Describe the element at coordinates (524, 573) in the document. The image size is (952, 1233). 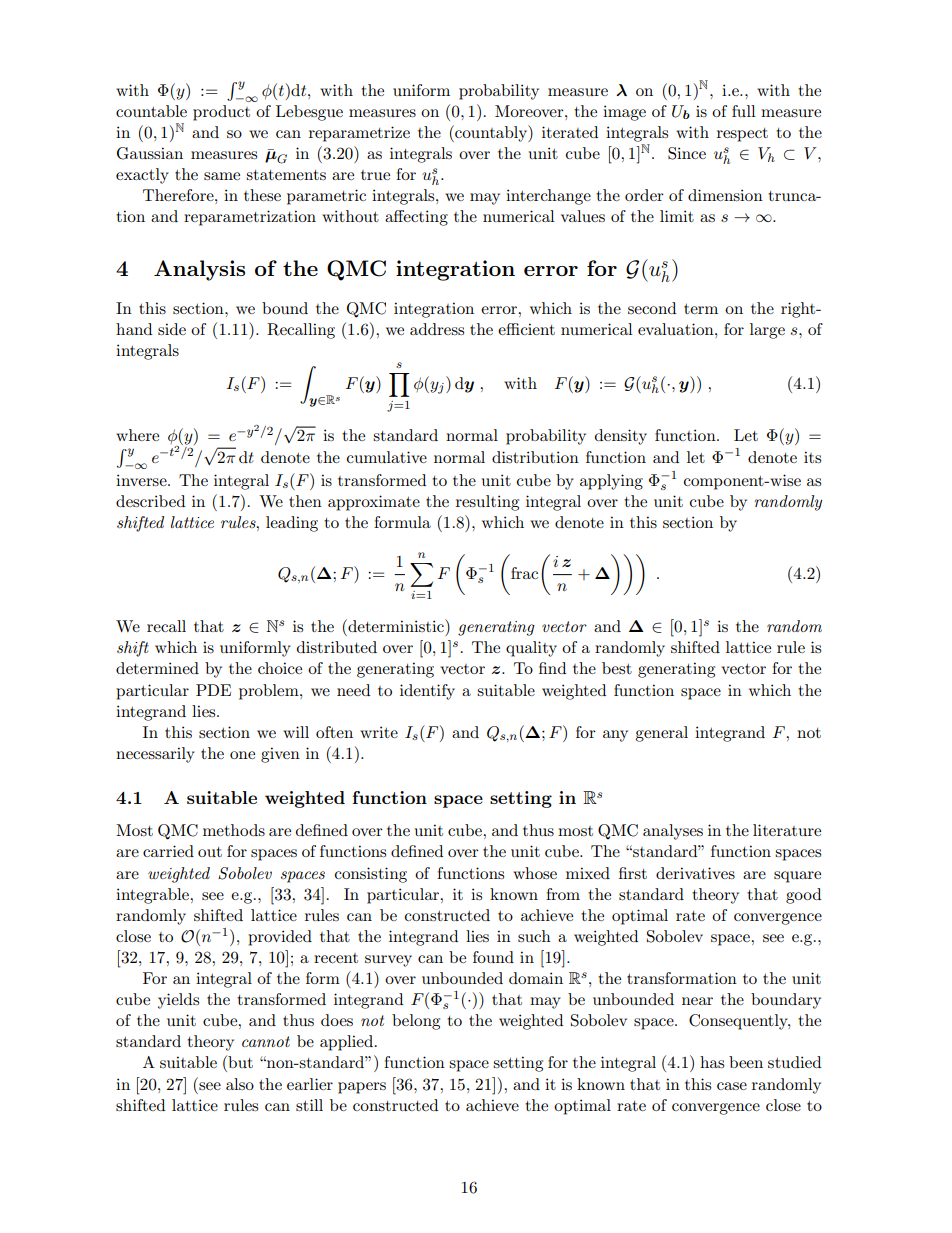
I see `frac` at that location.
